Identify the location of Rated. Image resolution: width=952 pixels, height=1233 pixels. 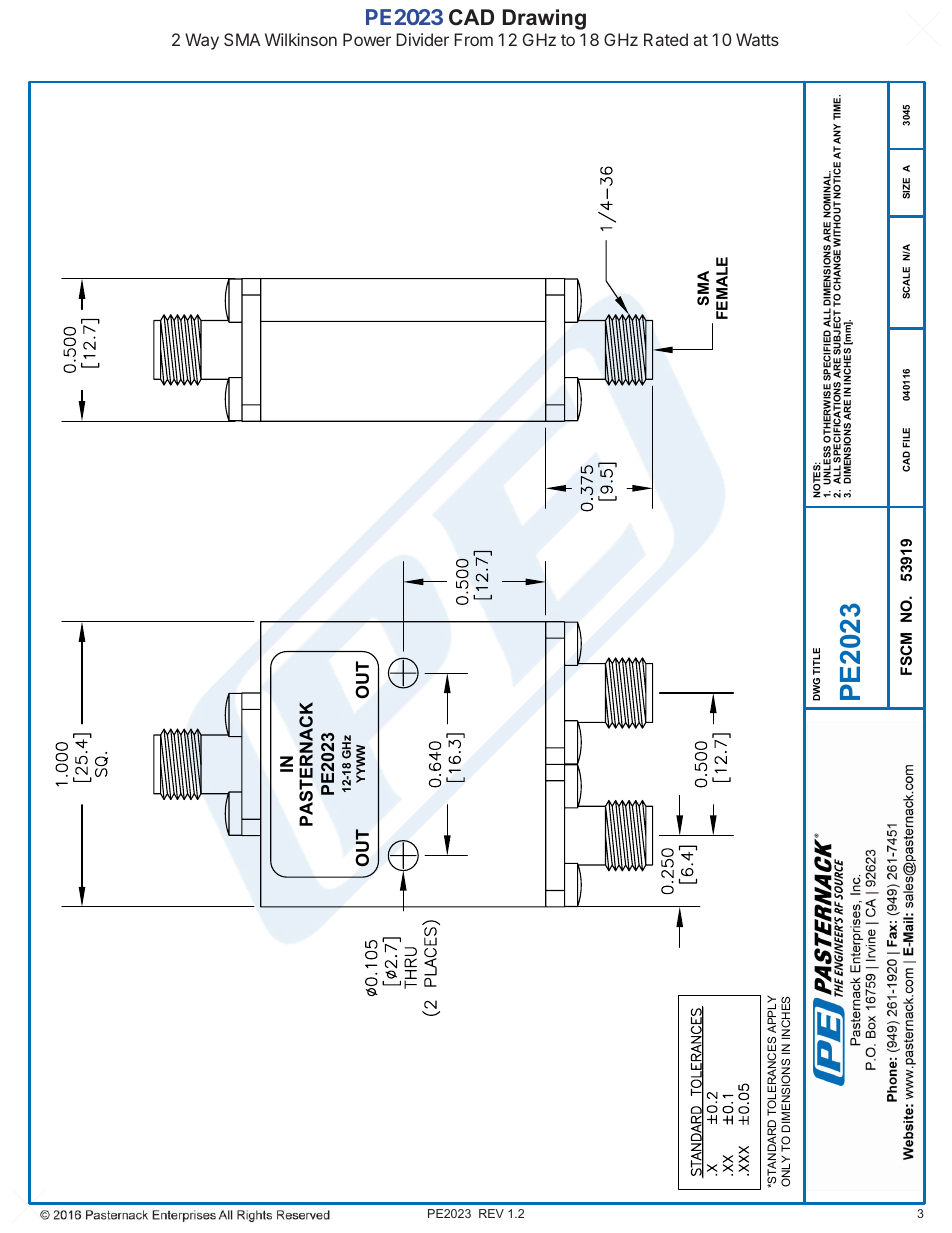
(666, 39).
